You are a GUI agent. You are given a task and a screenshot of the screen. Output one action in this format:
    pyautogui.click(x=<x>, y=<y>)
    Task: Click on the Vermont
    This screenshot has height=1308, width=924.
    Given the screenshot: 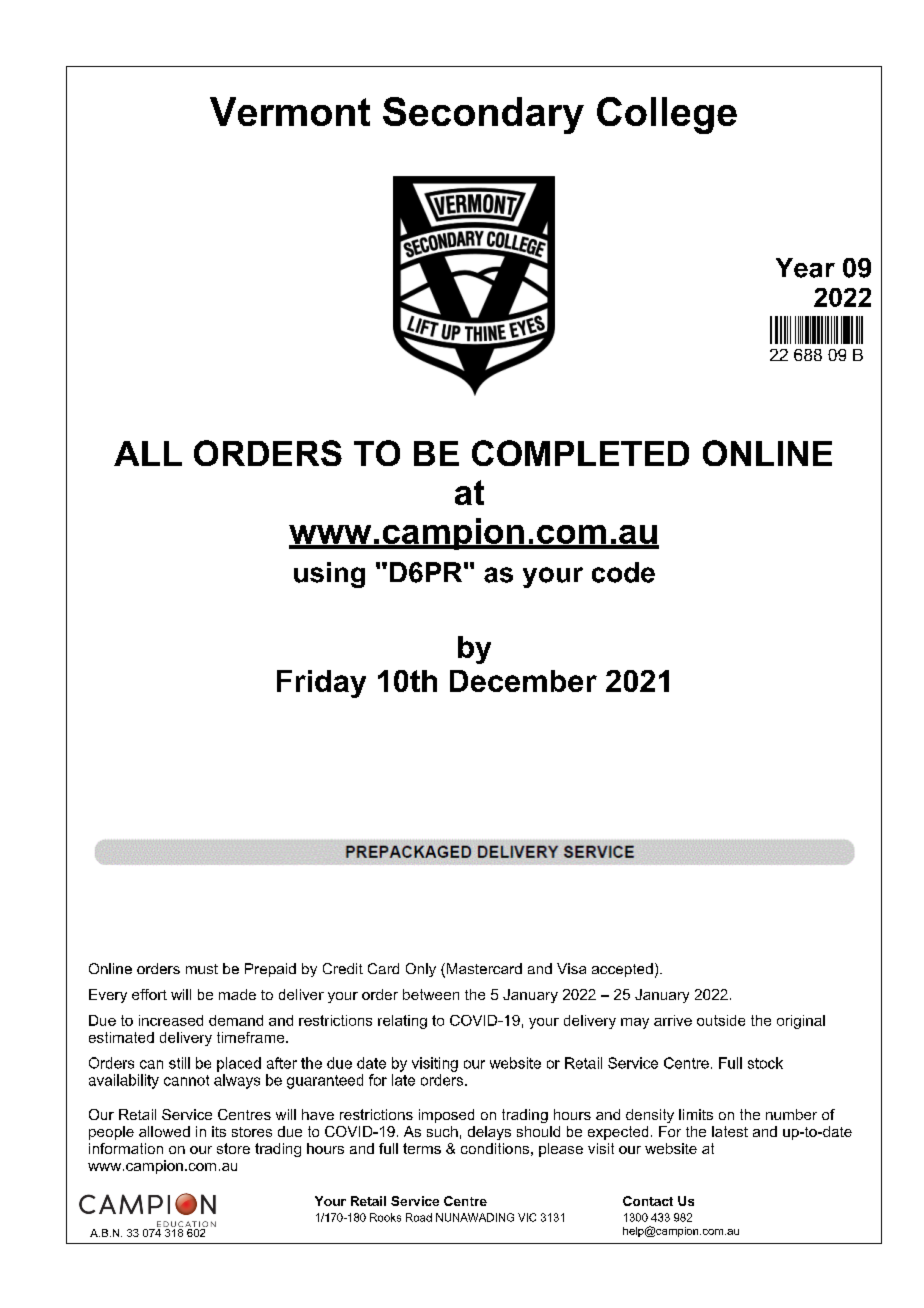 What is the action you would take?
    pyautogui.click(x=290, y=111)
